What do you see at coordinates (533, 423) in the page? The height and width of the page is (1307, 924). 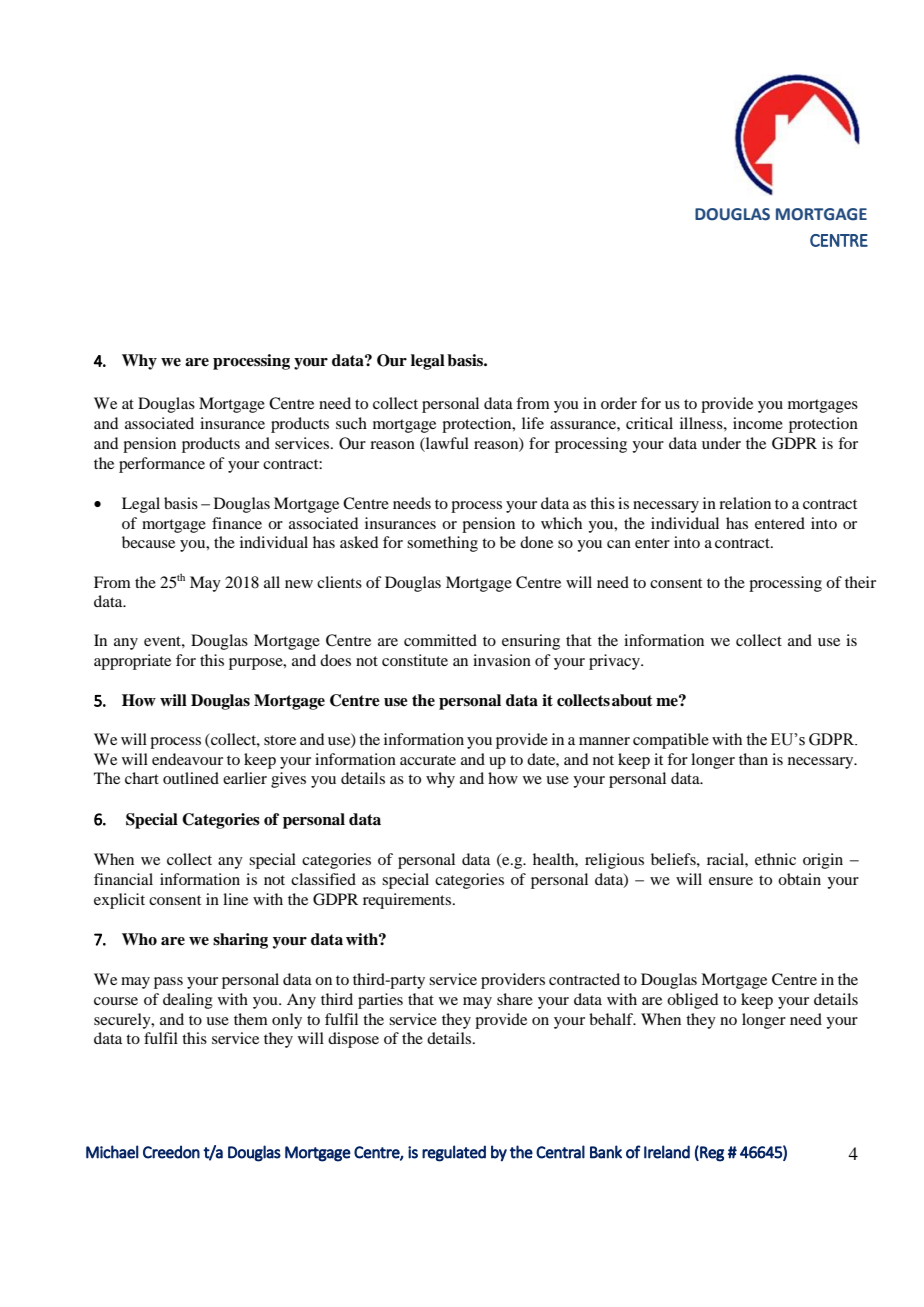 I see `life` at bounding box center [533, 423].
